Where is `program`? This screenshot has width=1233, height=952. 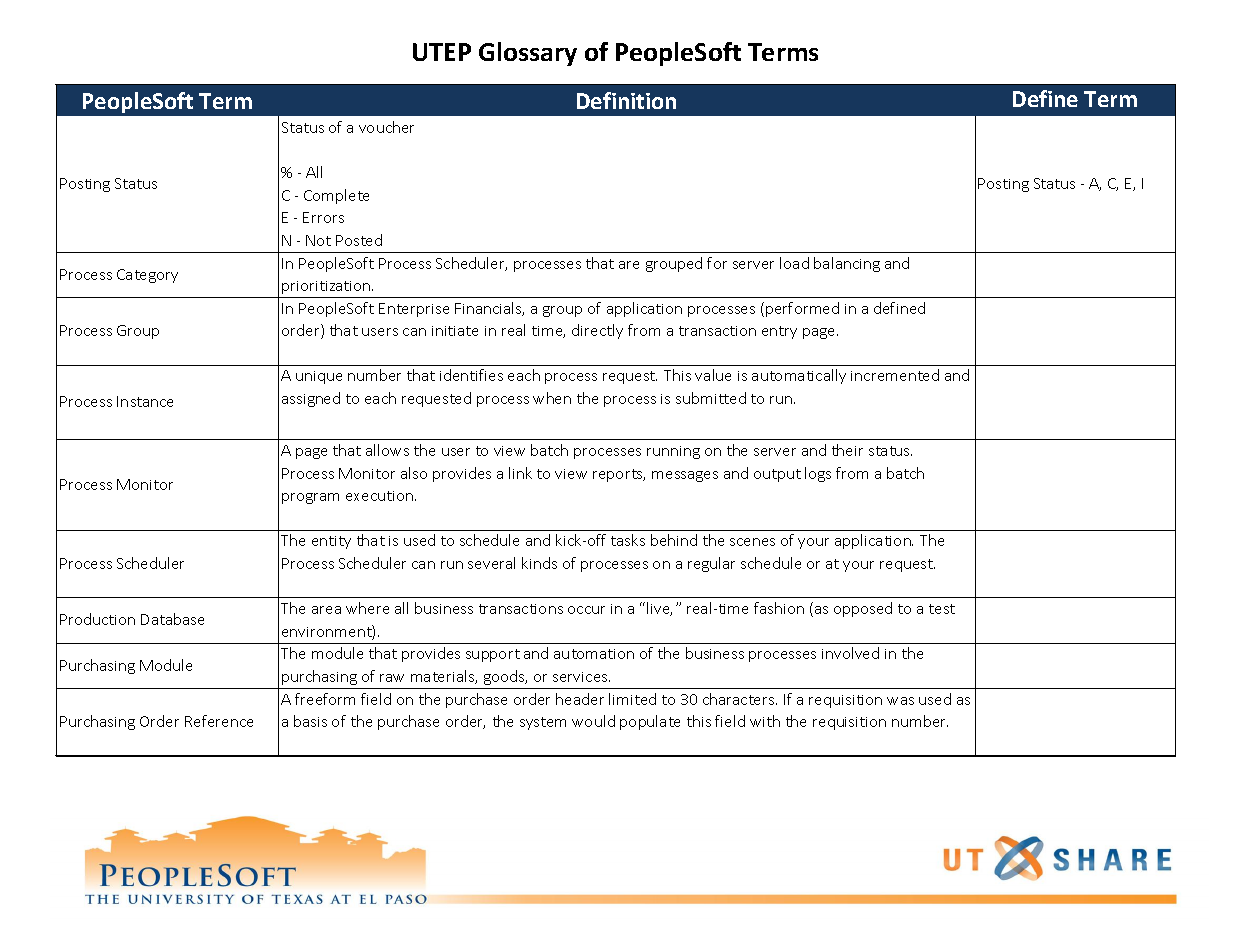
program is located at coordinates (310, 498).
